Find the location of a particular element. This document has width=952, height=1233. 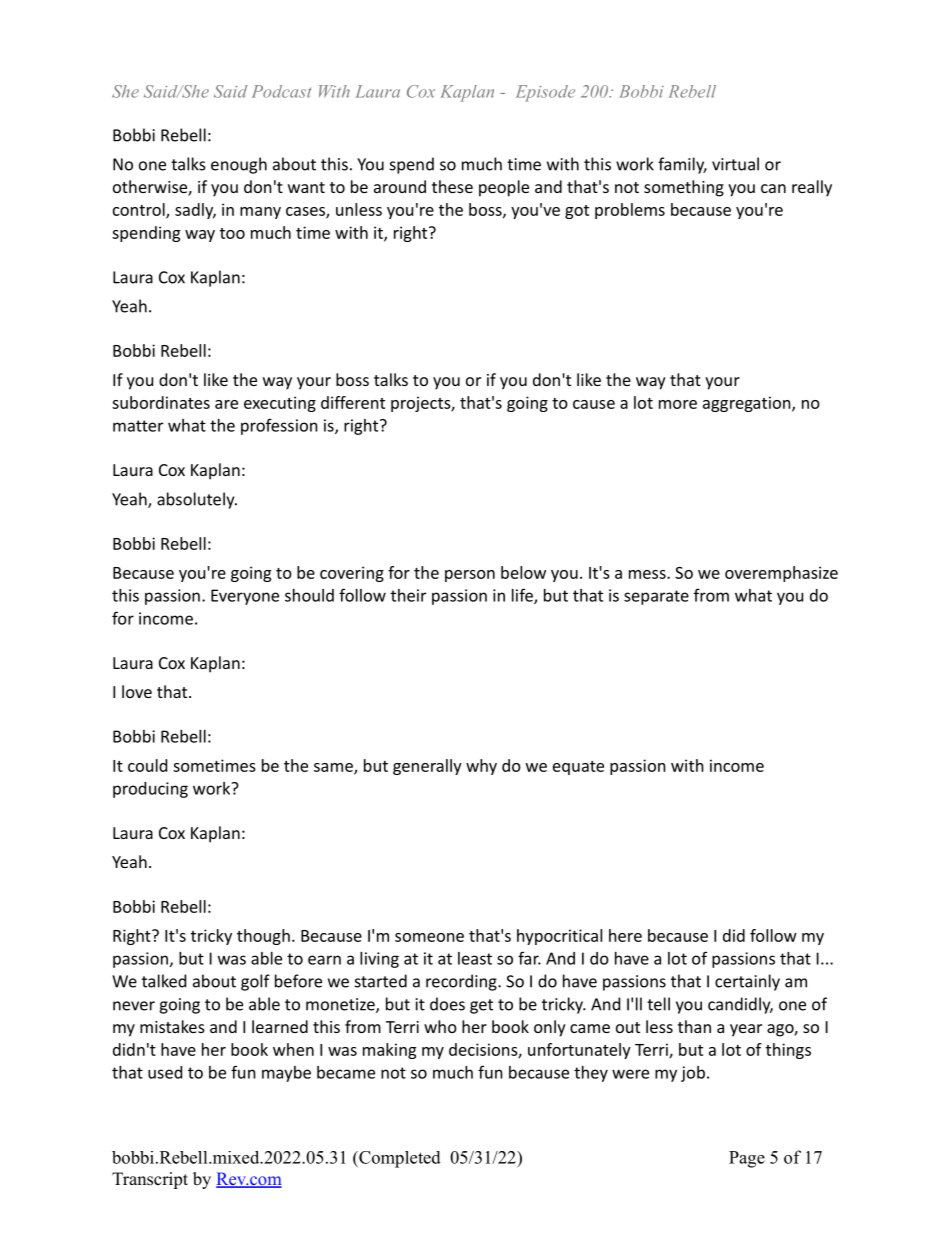

Transcript is located at coordinates (150, 1180).
